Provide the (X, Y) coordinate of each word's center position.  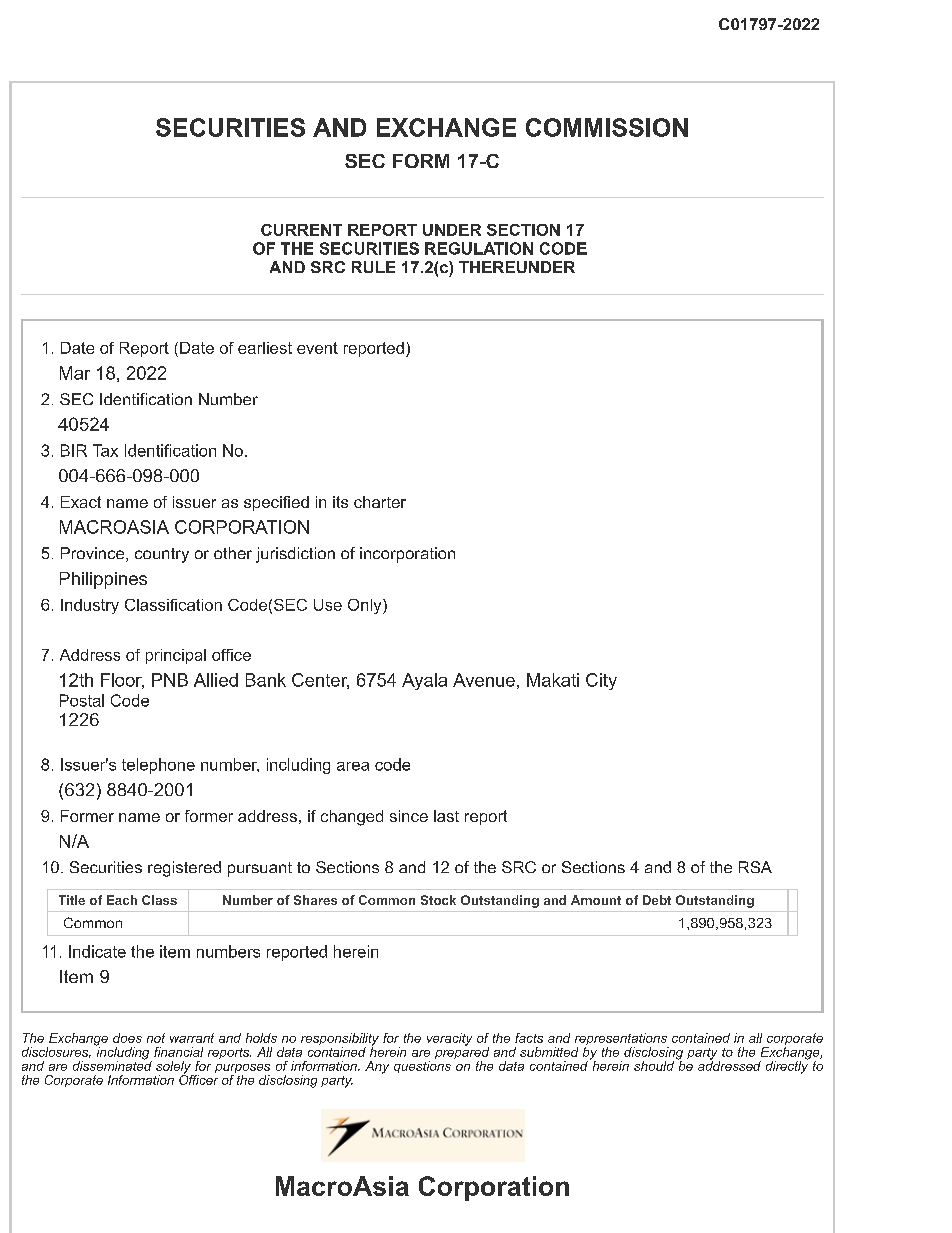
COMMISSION (607, 127)
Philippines (103, 580)
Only (366, 606)
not (156, 1038)
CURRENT (301, 230)
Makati (553, 680)
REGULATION (479, 248)
